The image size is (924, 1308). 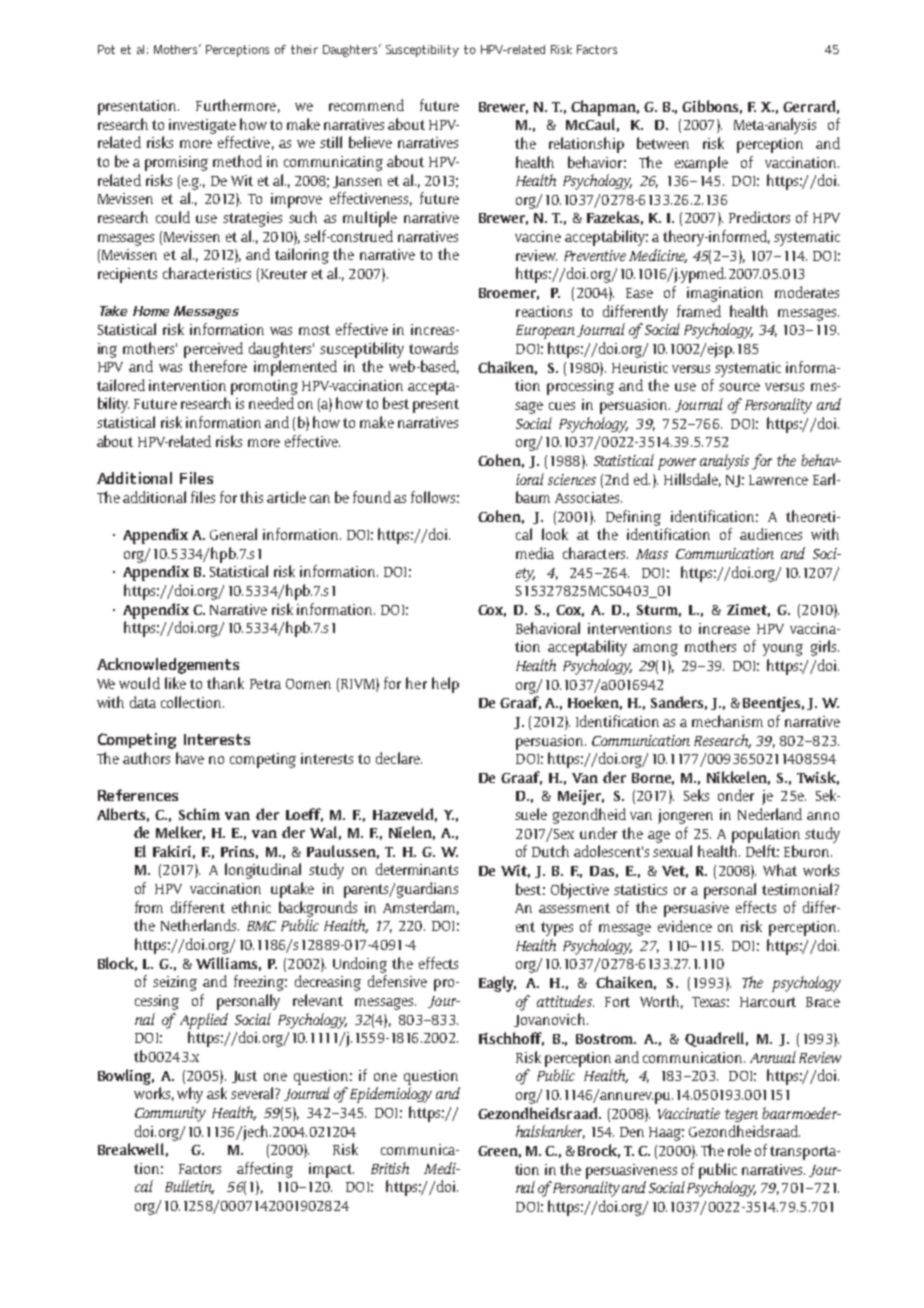 What do you see at coordinates (739, 387) in the page?
I see `source` at bounding box center [739, 387].
